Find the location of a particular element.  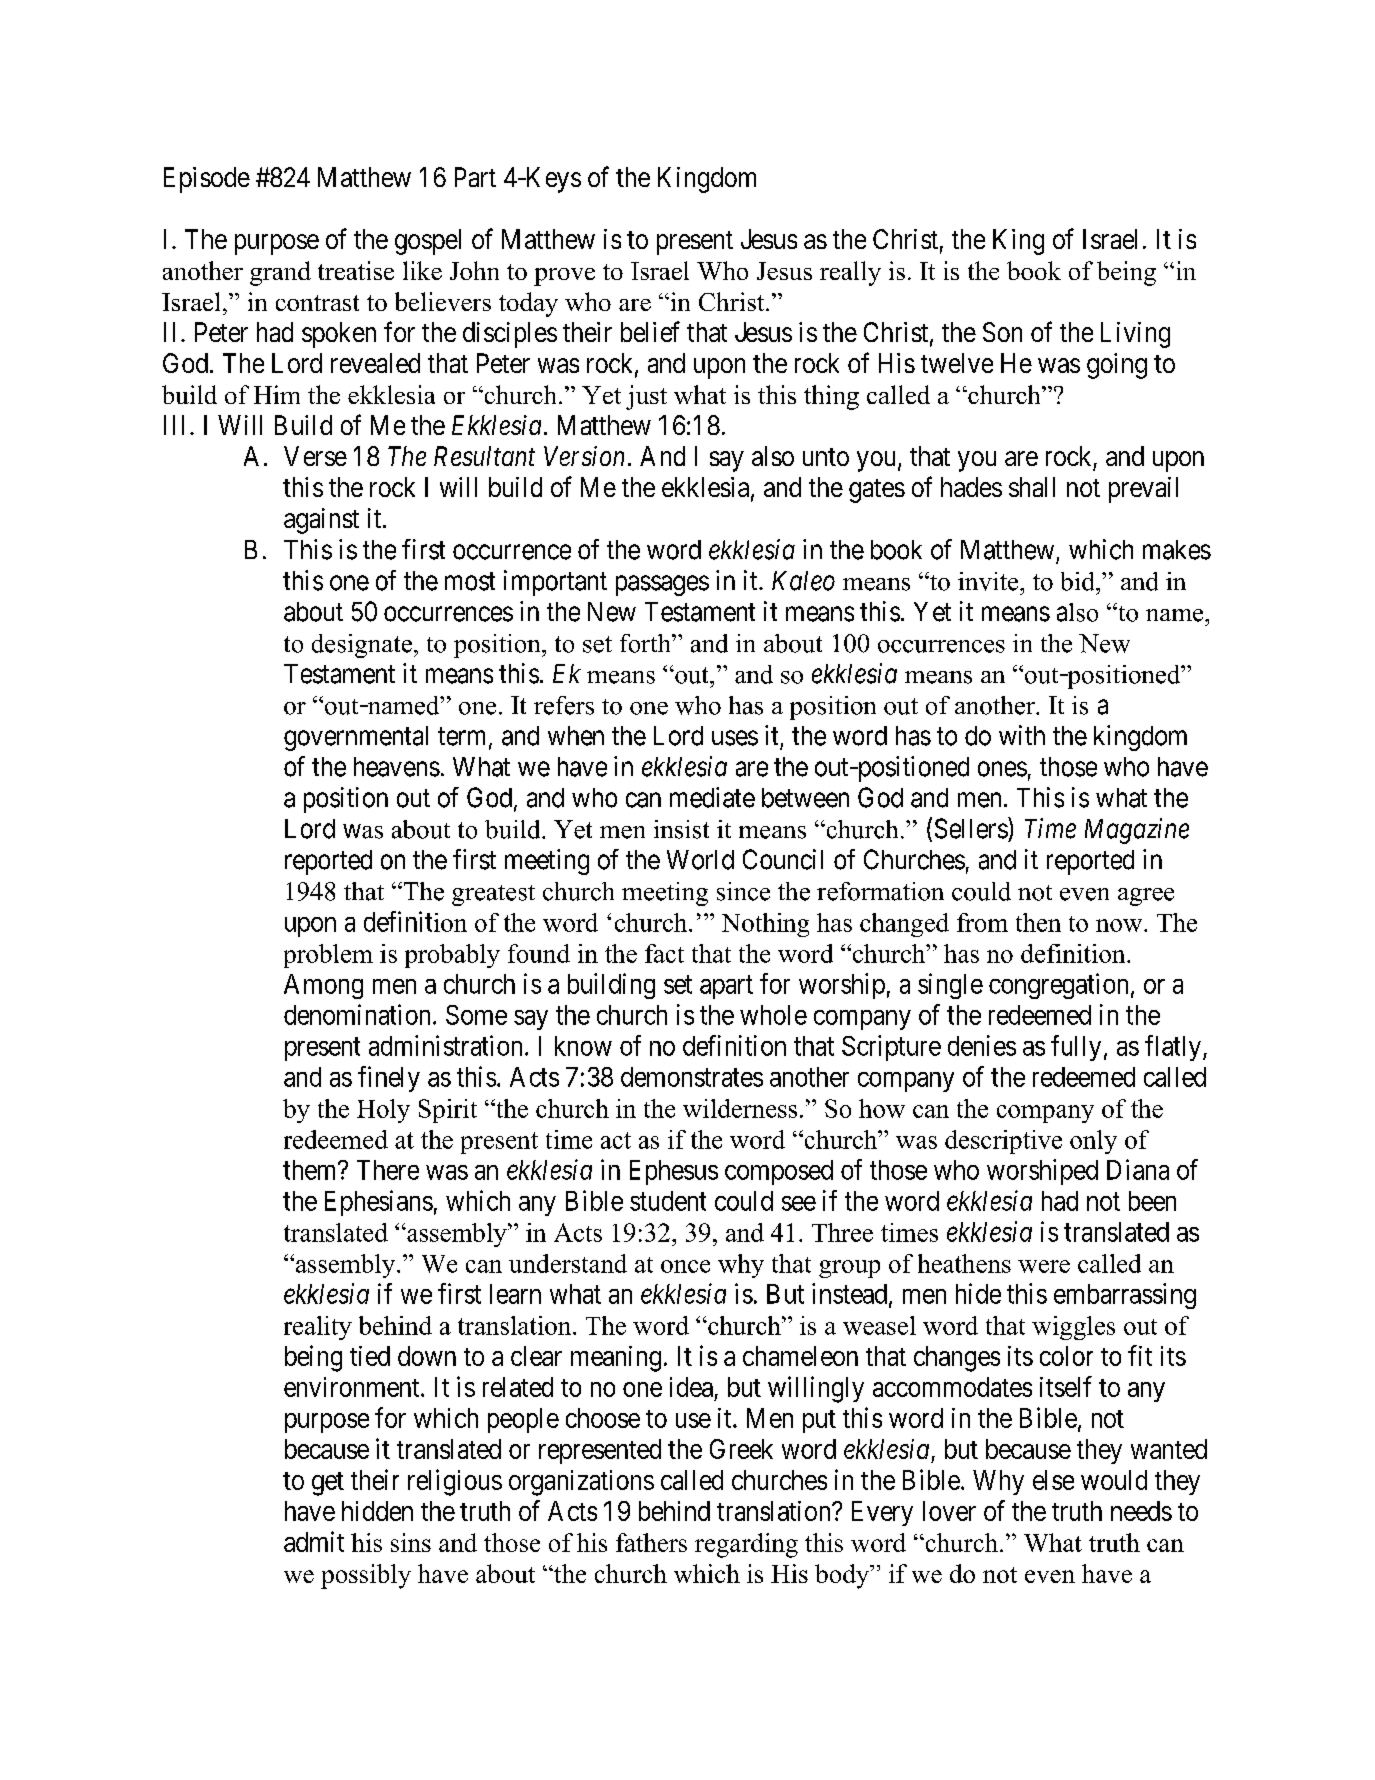

admit is located at coordinates (314, 1541).
